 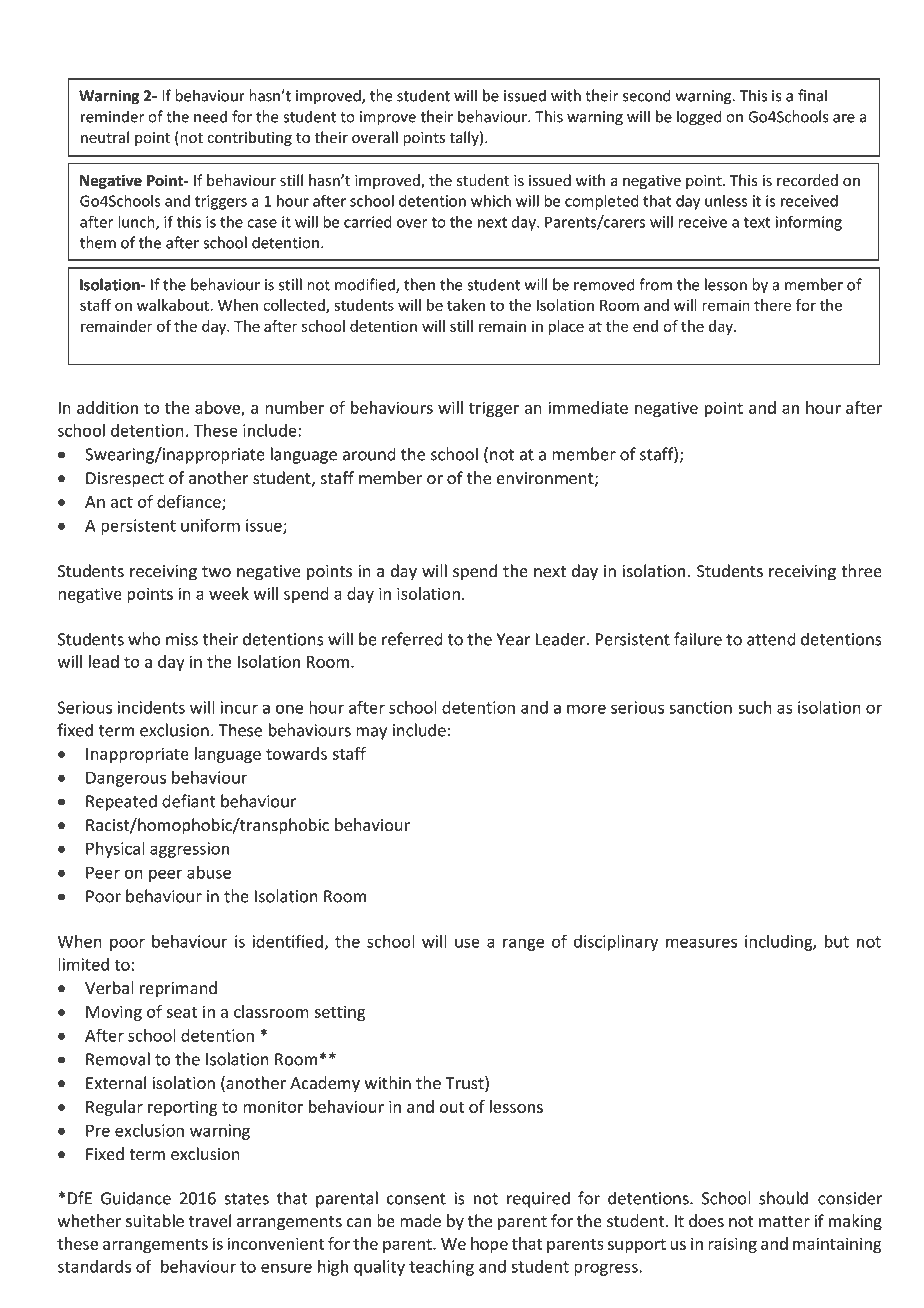 I want to click on need, so click(x=210, y=116).
